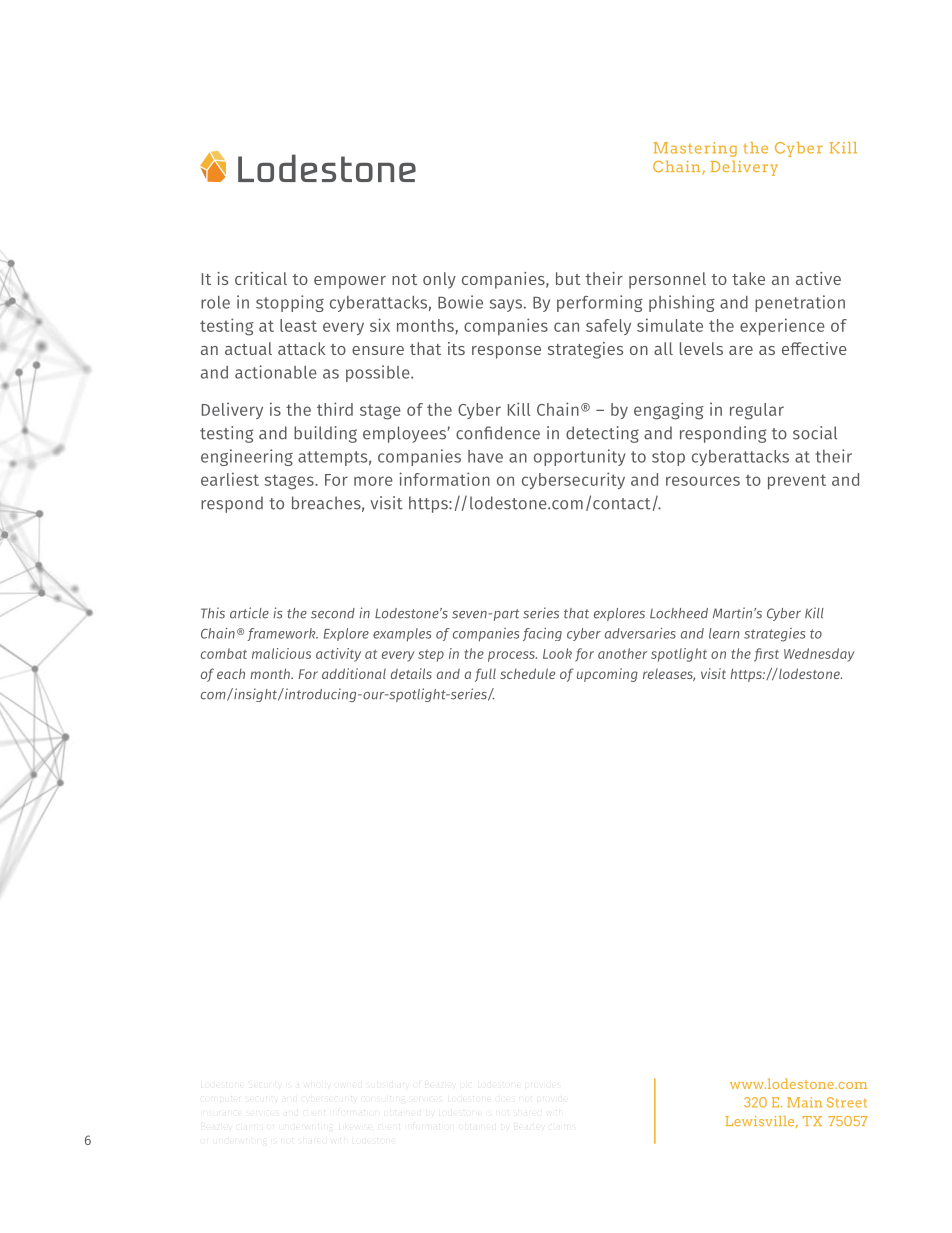  I want to click on but, so click(568, 278).
